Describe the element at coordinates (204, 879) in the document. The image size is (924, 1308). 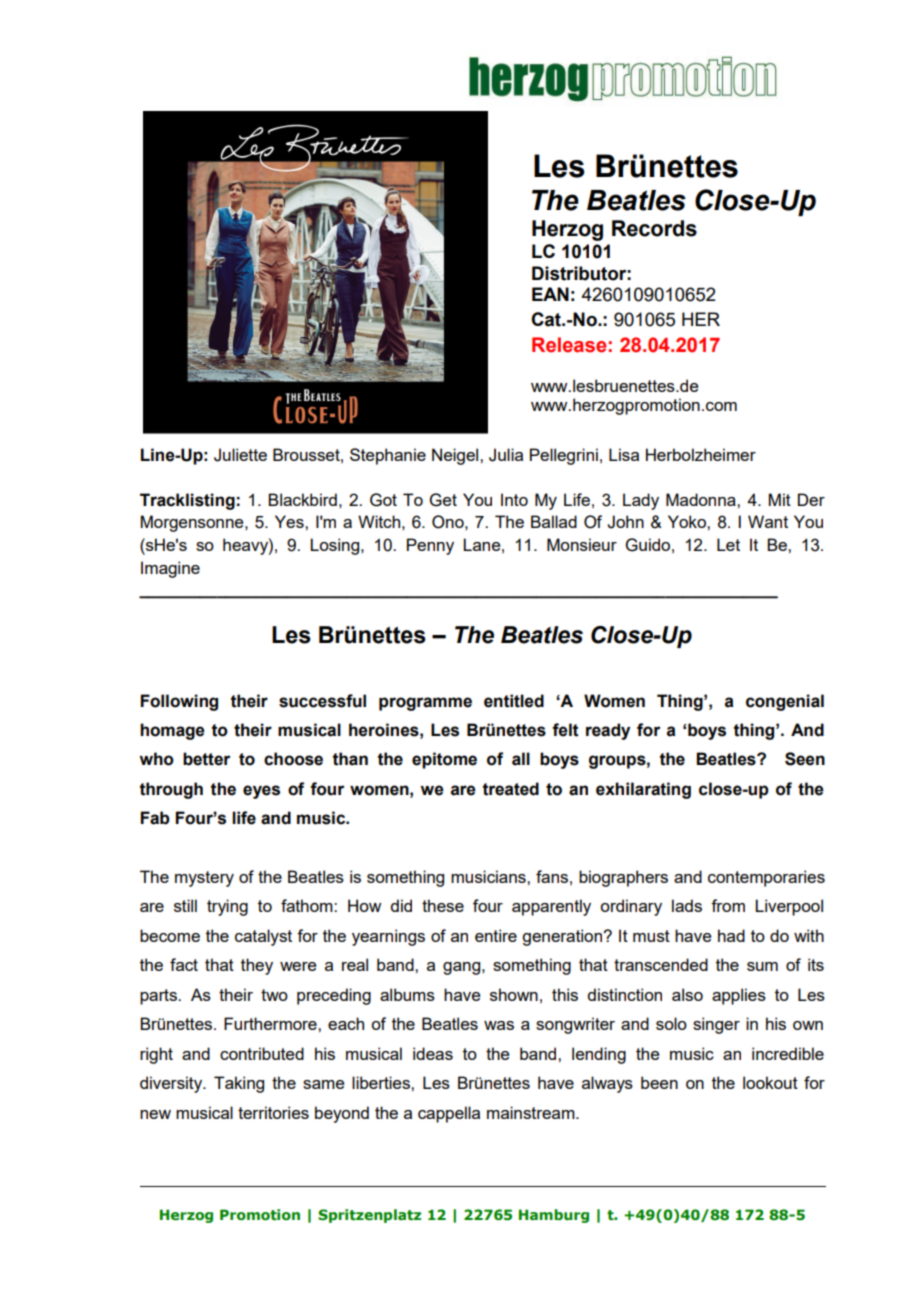
I see `mystery` at that location.
